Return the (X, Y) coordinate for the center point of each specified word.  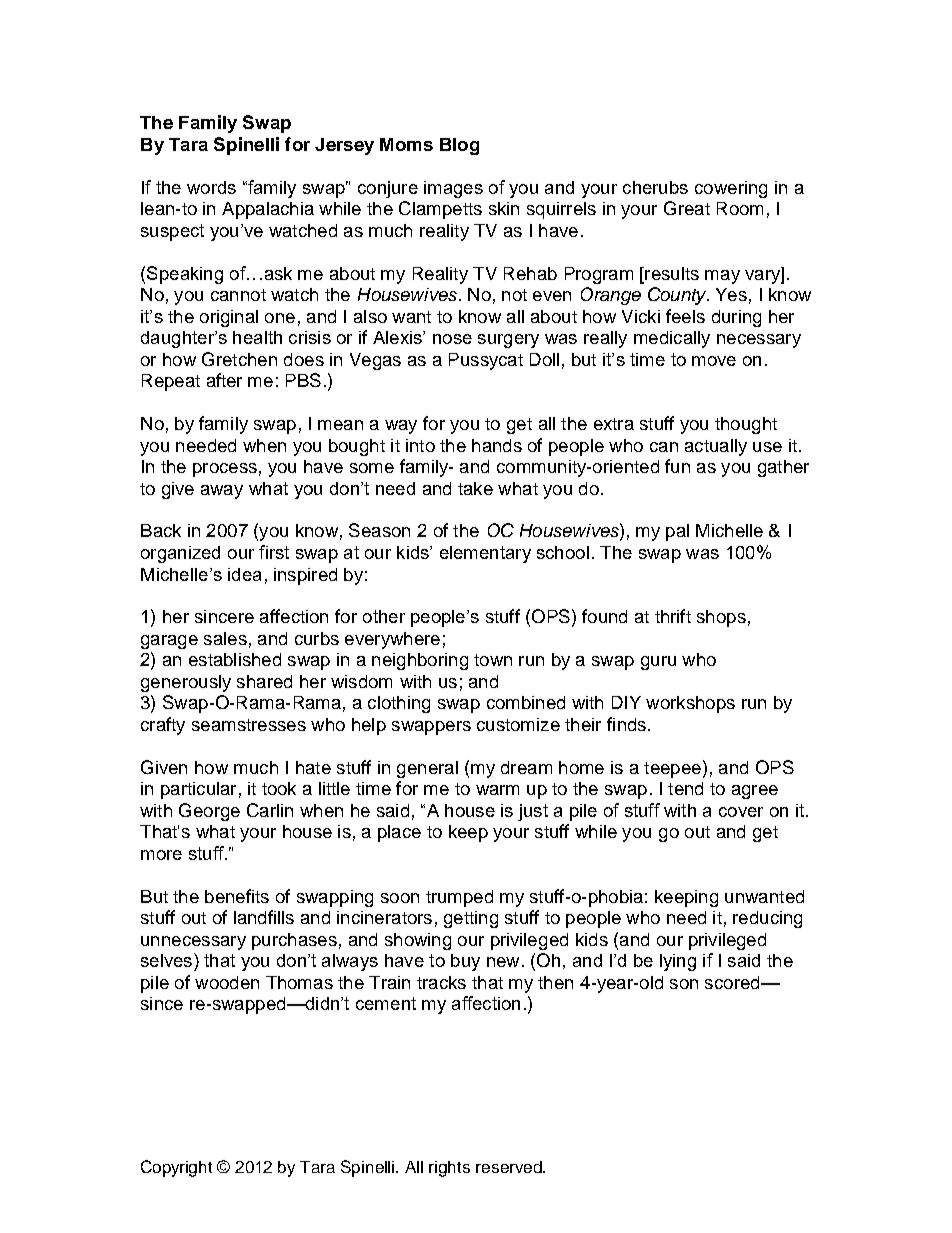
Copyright (176, 1168)
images (453, 189)
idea (244, 574)
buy (465, 962)
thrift (673, 616)
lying (678, 962)
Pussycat (486, 361)
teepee (672, 770)
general (427, 769)
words (211, 187)
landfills (264, 917)
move (714, 361)
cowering (731, 189)
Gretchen (239, 359)
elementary (485, 554)
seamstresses (249, 725)
